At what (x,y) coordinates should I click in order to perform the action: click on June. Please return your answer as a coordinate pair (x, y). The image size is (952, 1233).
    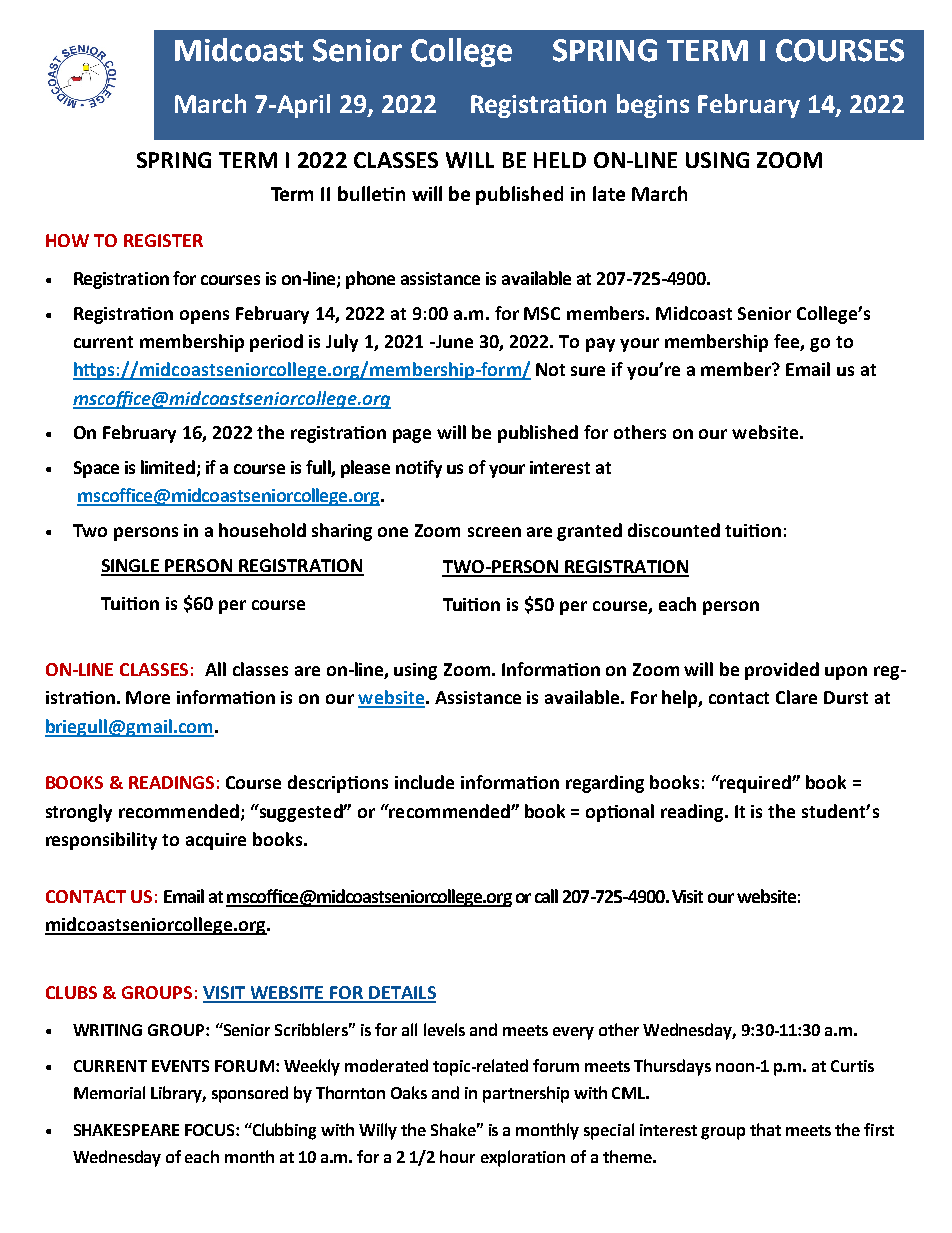
    Looking at the image, I should click on (453, 341).
